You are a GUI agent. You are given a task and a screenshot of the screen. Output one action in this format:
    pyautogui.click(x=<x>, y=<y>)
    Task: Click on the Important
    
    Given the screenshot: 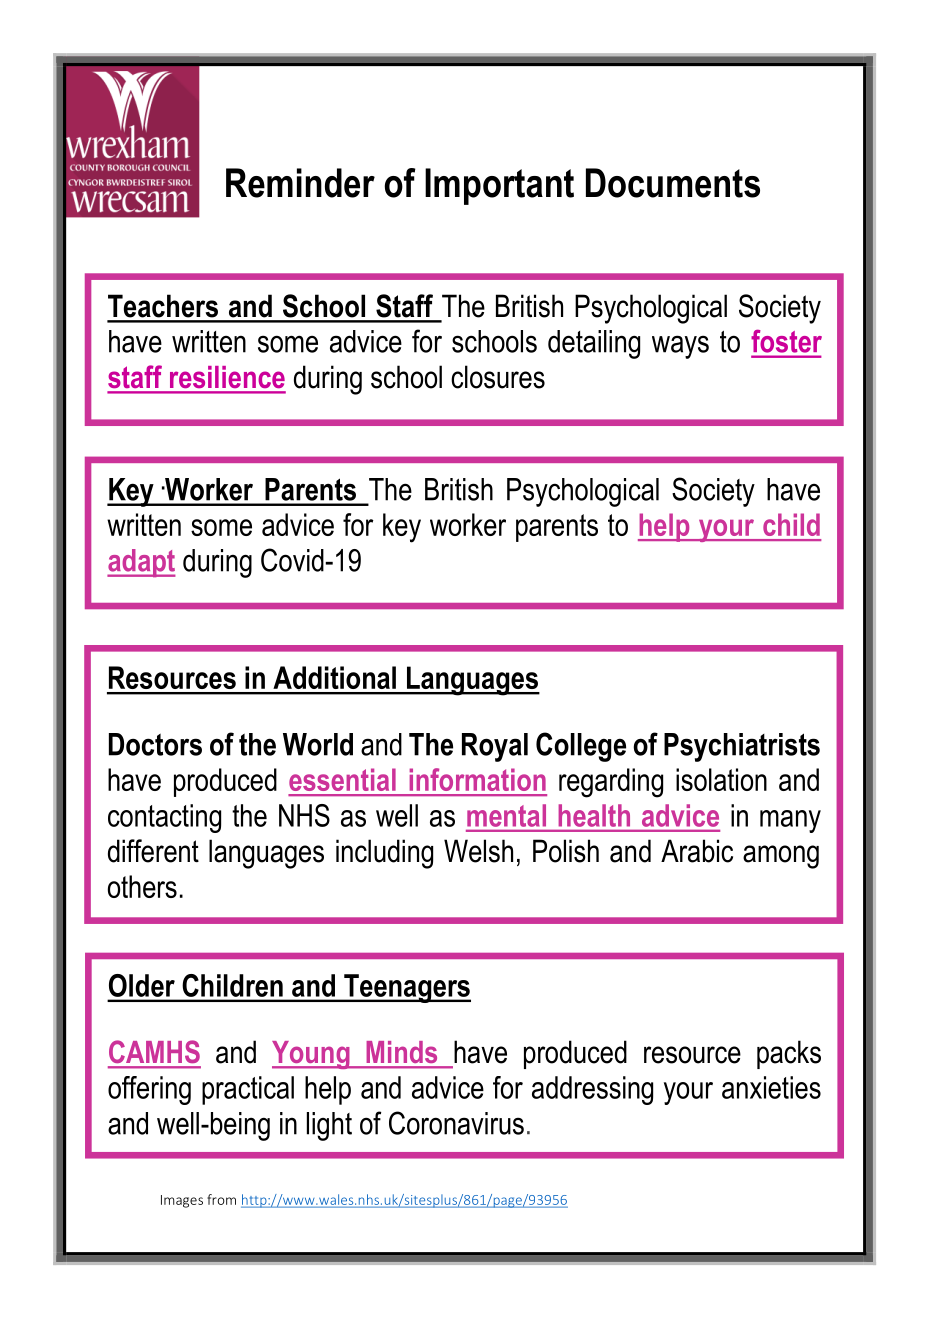 What is the action you would take?
    pyautogui.click(x=499, y=186)
